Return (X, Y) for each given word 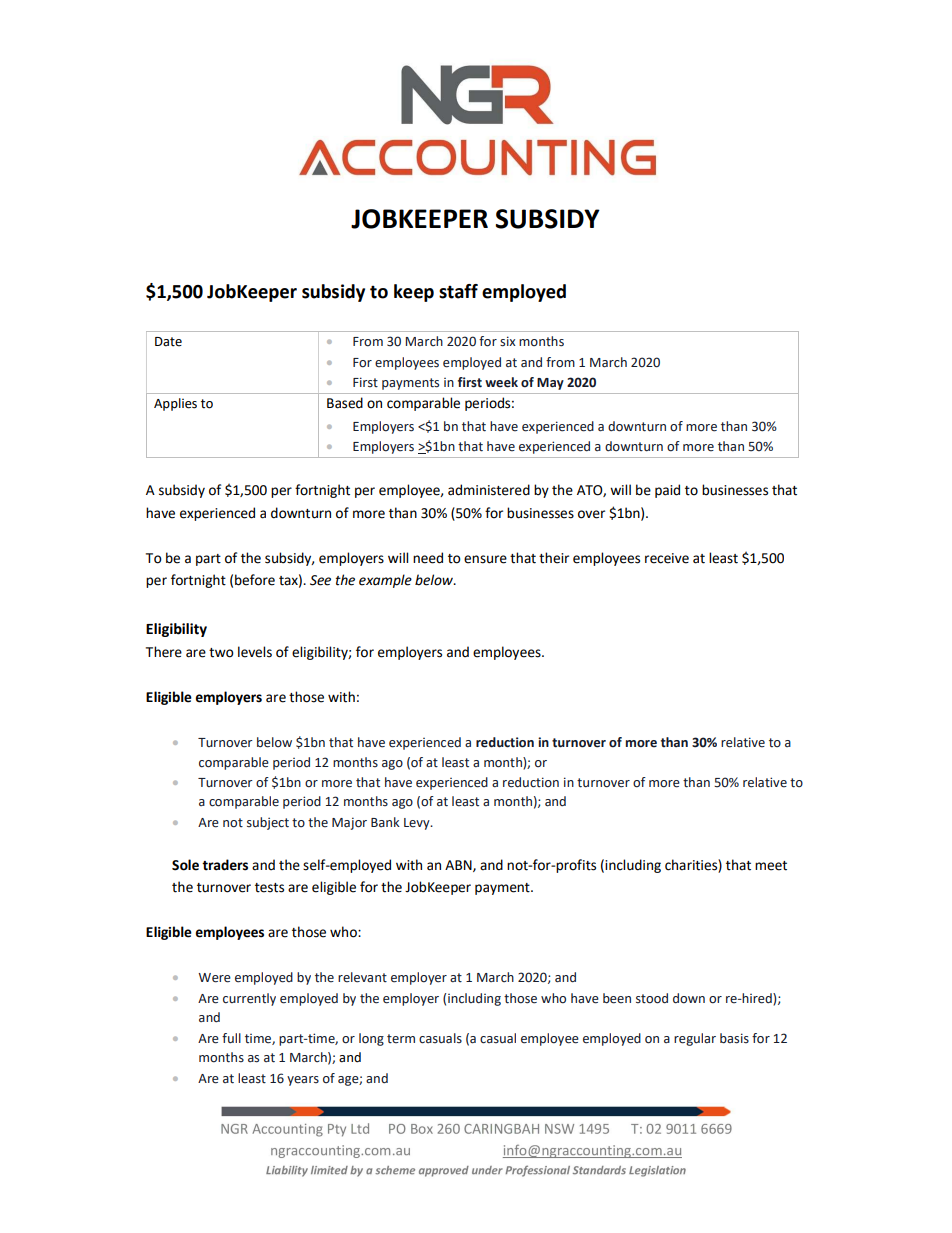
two (221, 653)
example (385, 581)
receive (667, 558)
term (401, 1039)
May (550, 384)
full (231, 1038)
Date (168, 342)
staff (458, 291)
